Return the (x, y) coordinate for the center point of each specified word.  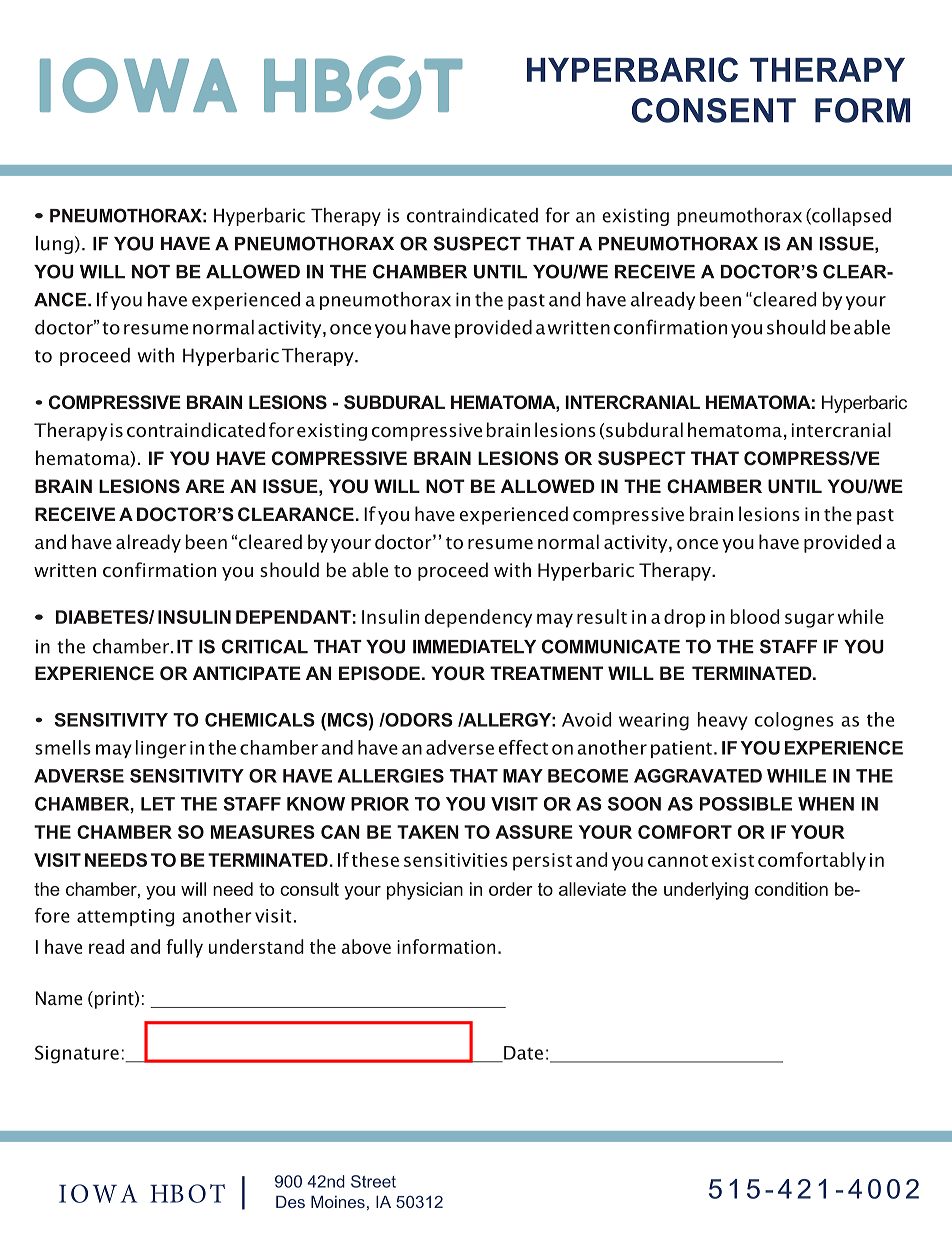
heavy (723, 721)
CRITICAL (265, 646)
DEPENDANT (293, 617)
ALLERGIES (391, 776)
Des (290, 1202)
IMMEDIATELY (474, 647)
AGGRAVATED (698, 776)
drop (684, 618)
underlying (706, 891)
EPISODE (379, 673)
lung (54, 245)
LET (158, 804)
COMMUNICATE (611, 646)
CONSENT (714, 110)
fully (184, 948)
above (366, 946)
